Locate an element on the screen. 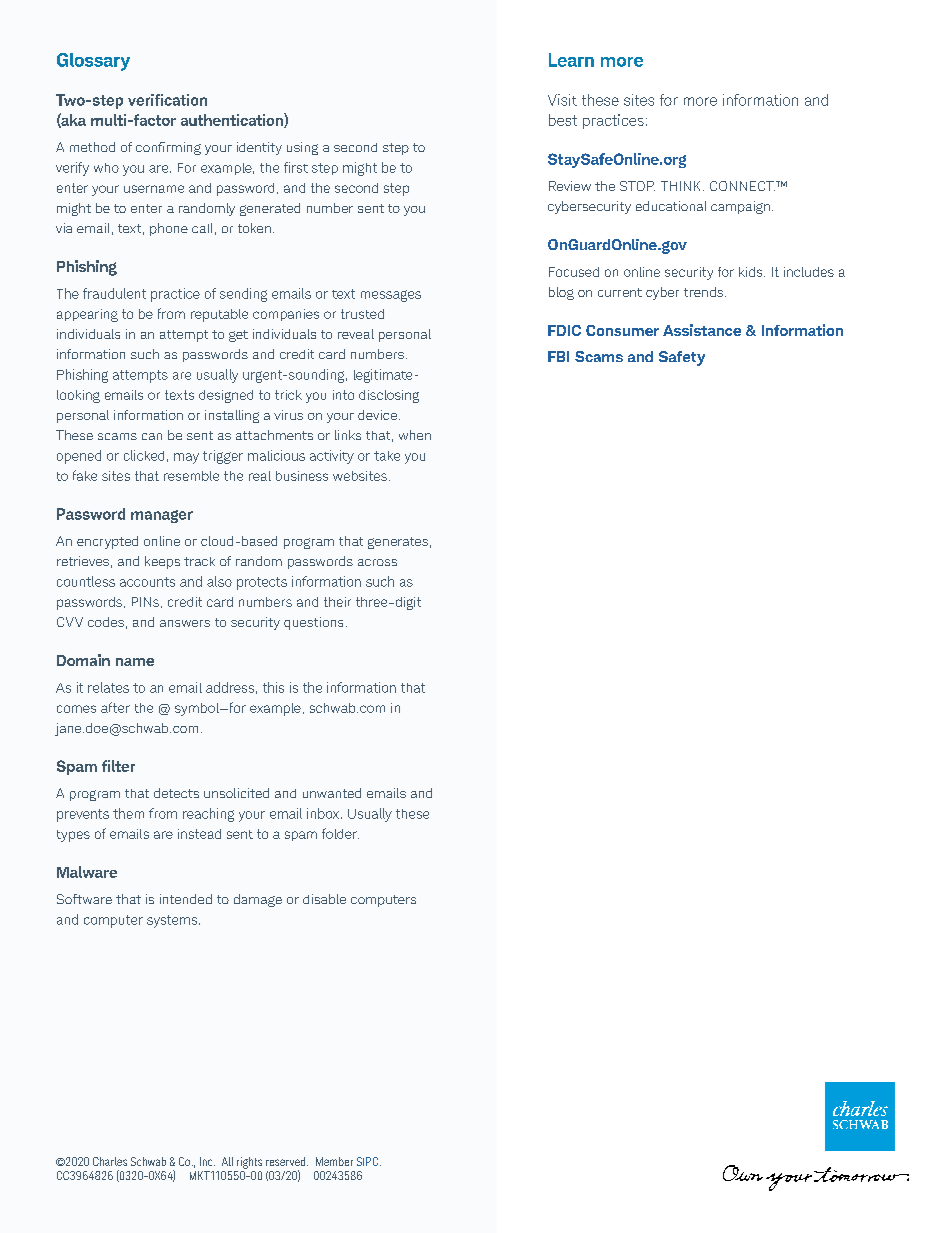 The width and height of the screenshot is (952, 1233). CONNECT is located at coordinates (742, 186).
